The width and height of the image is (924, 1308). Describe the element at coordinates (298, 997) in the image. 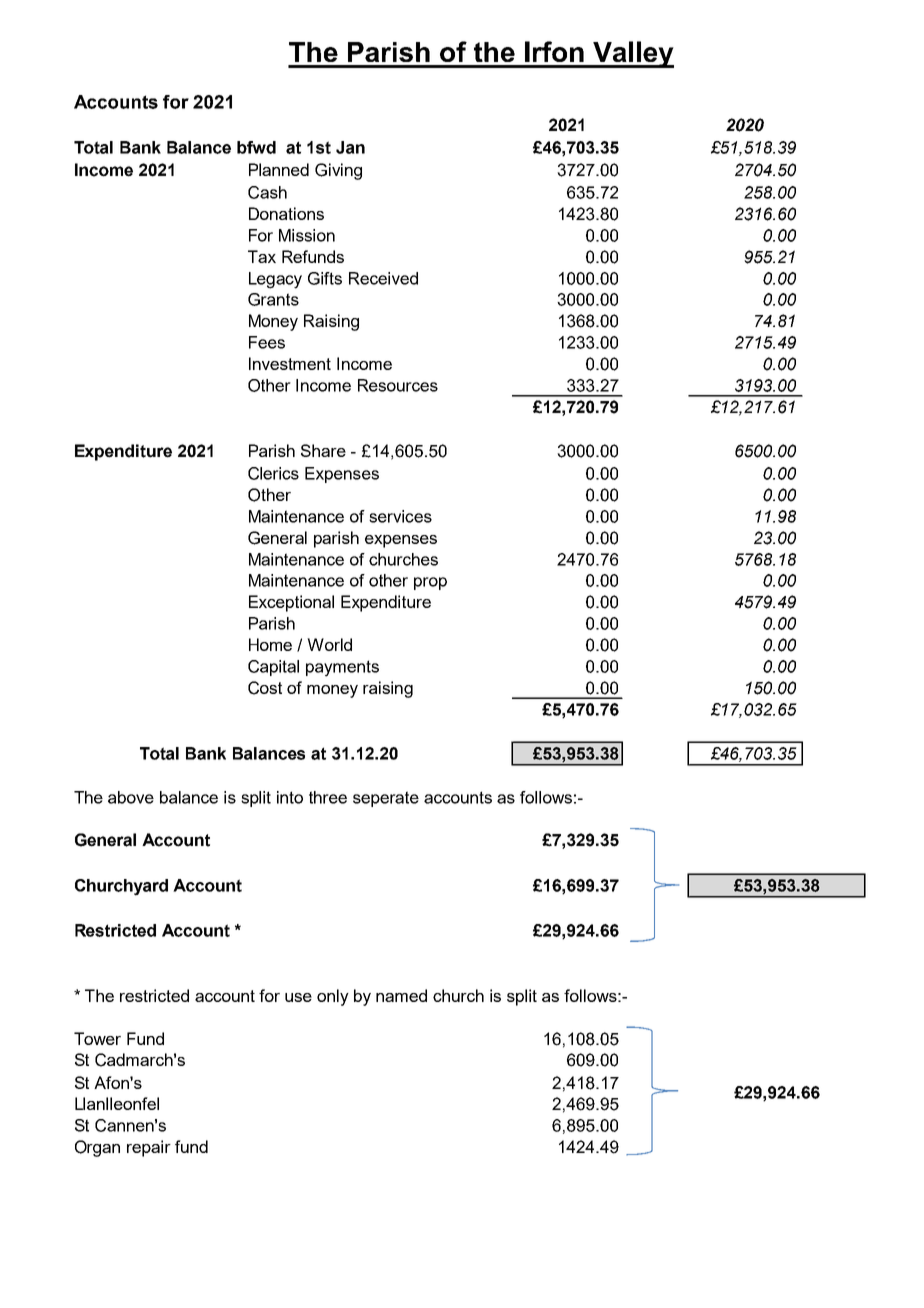

I see `use` at that location.
